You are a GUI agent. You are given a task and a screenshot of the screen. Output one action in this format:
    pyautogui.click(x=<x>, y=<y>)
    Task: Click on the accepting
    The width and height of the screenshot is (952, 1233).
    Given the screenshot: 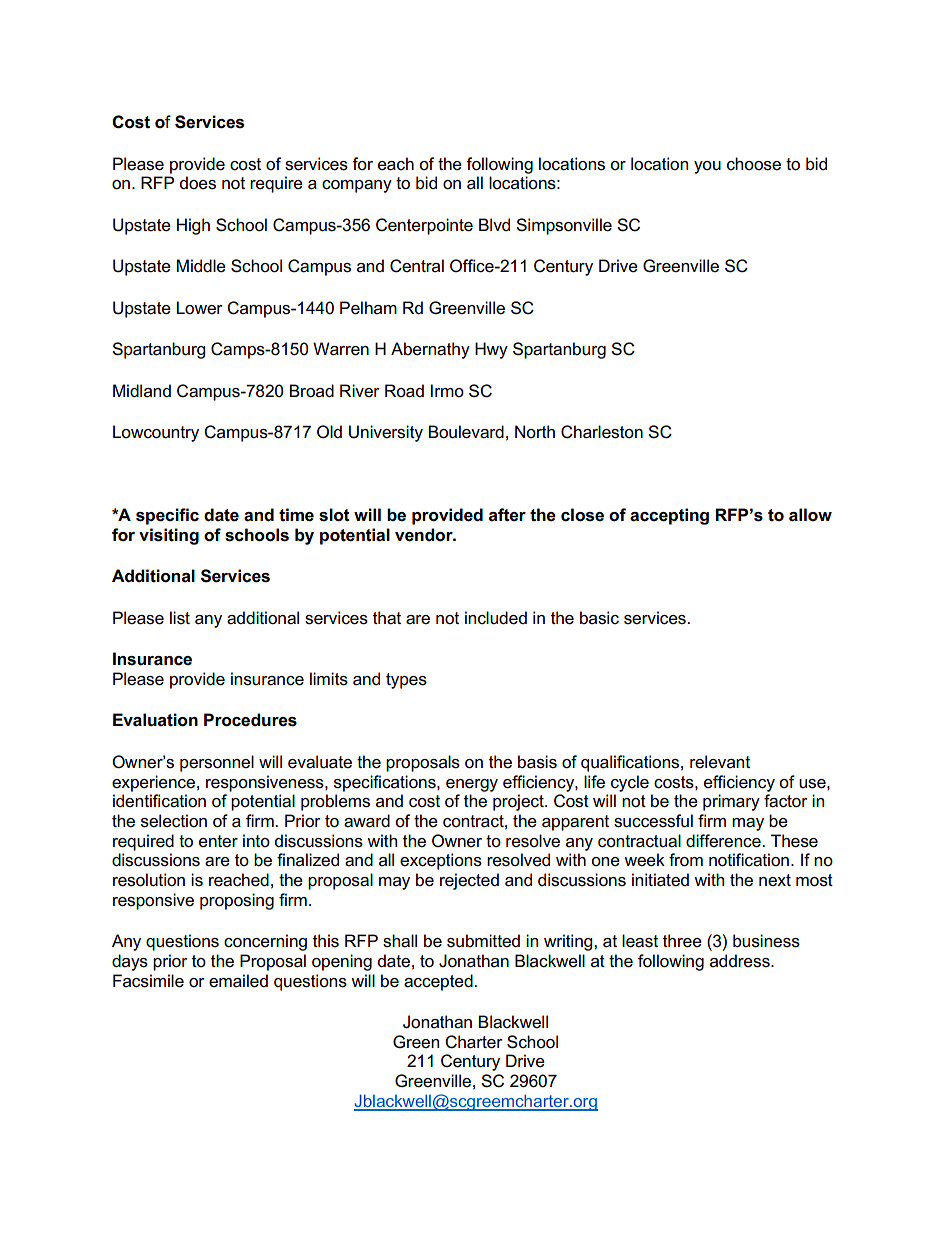 What is the action you would take?
    pyautogui.click(x=669, y=516)
